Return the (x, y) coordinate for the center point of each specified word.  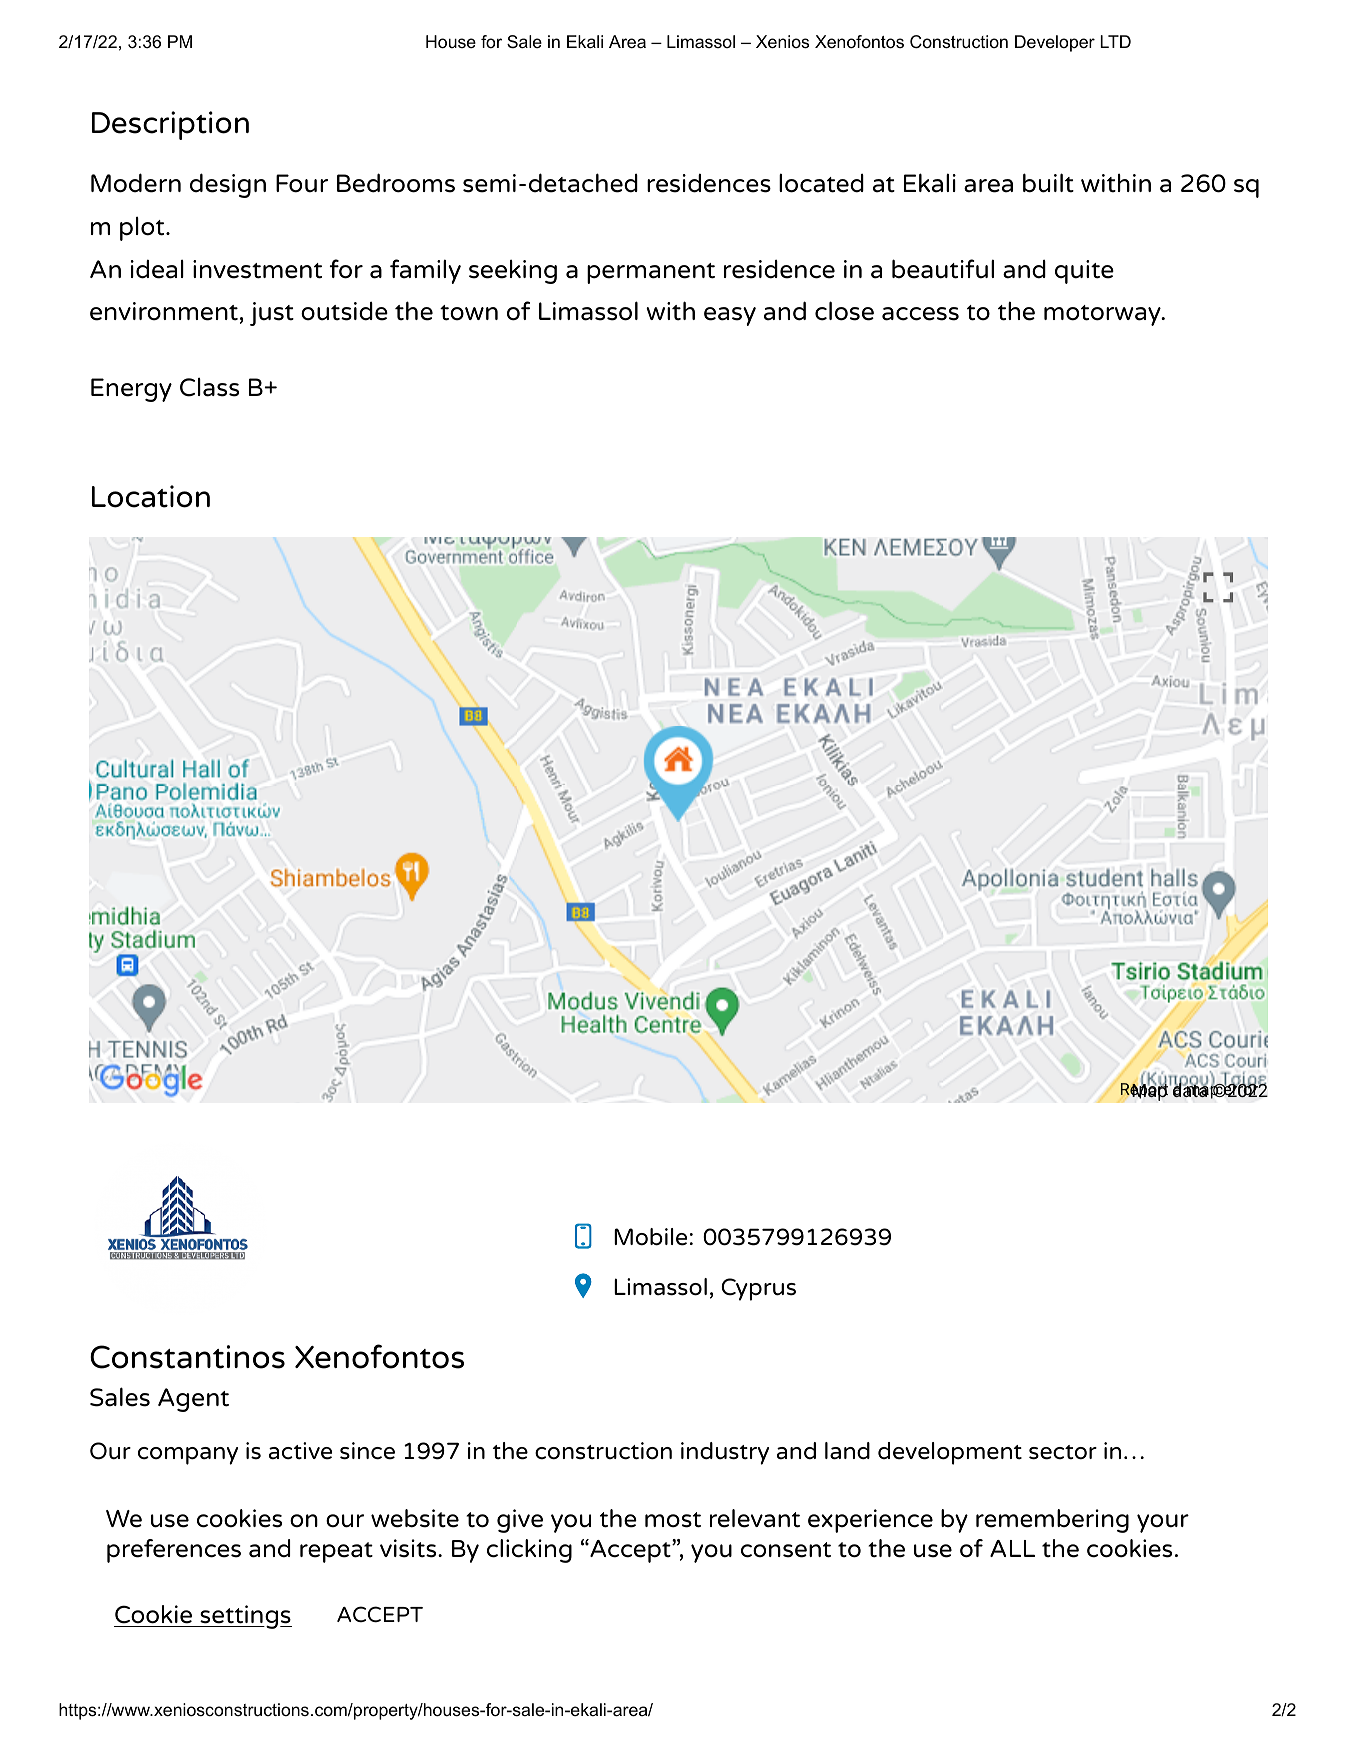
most (673, 1520)
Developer (1055, 43)
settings (245, 1617)
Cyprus (758, 1289)
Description (170, 125)
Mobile (650, 1237)
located (821, 183)
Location (151, 496)
